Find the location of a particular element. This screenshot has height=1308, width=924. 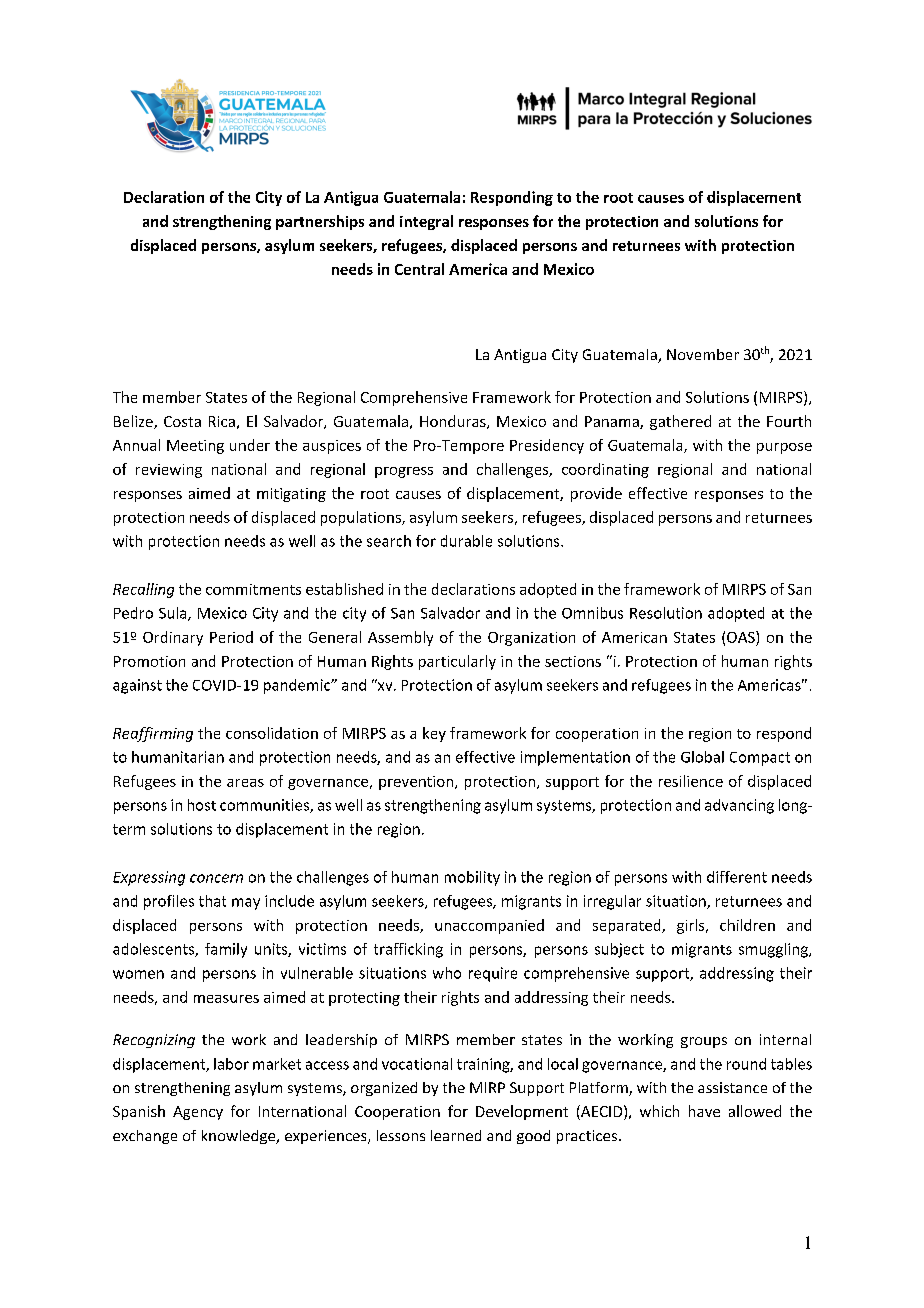

that is located at coordinates (212, 901).
